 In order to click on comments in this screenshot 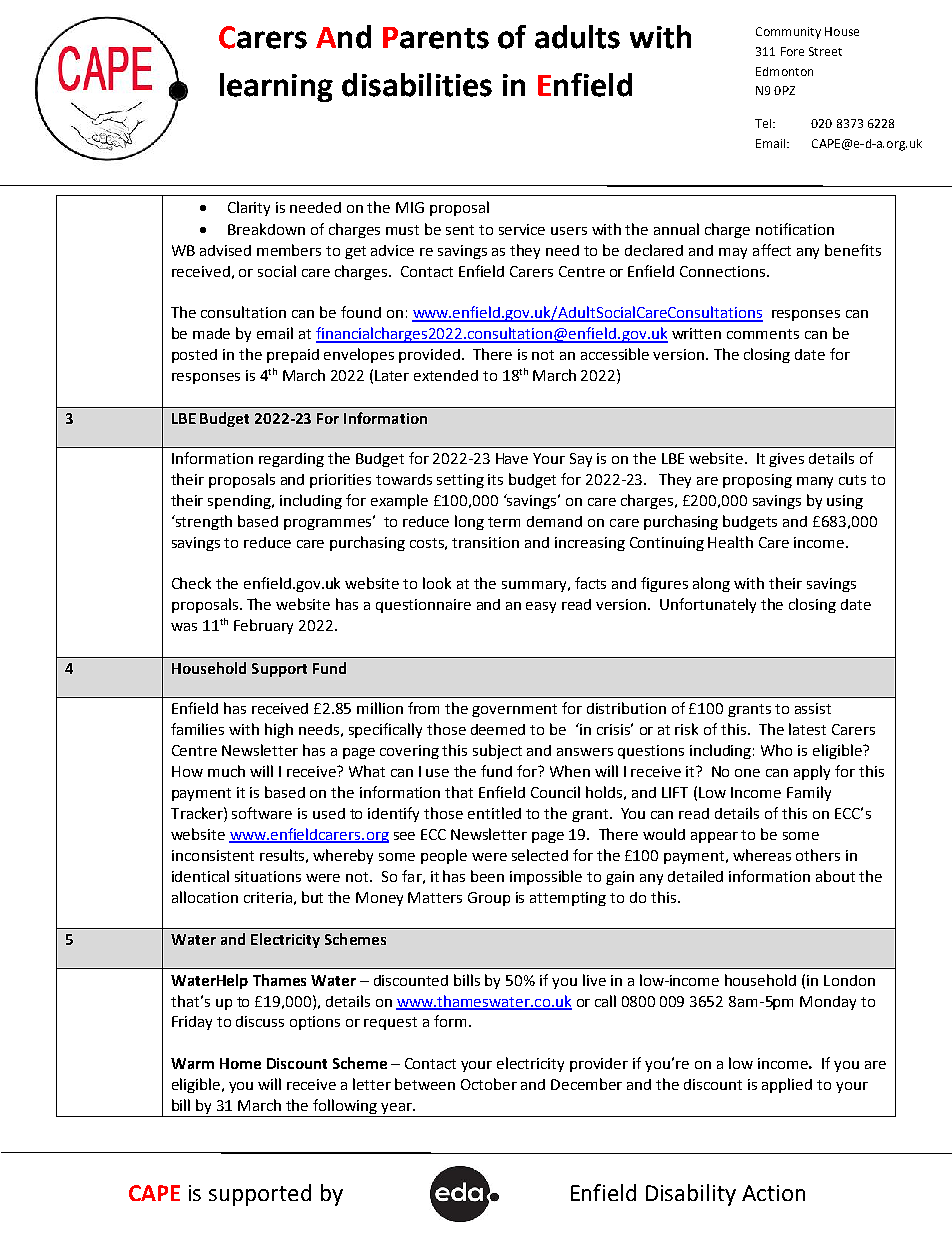, I will do `click(763, 334)`.
